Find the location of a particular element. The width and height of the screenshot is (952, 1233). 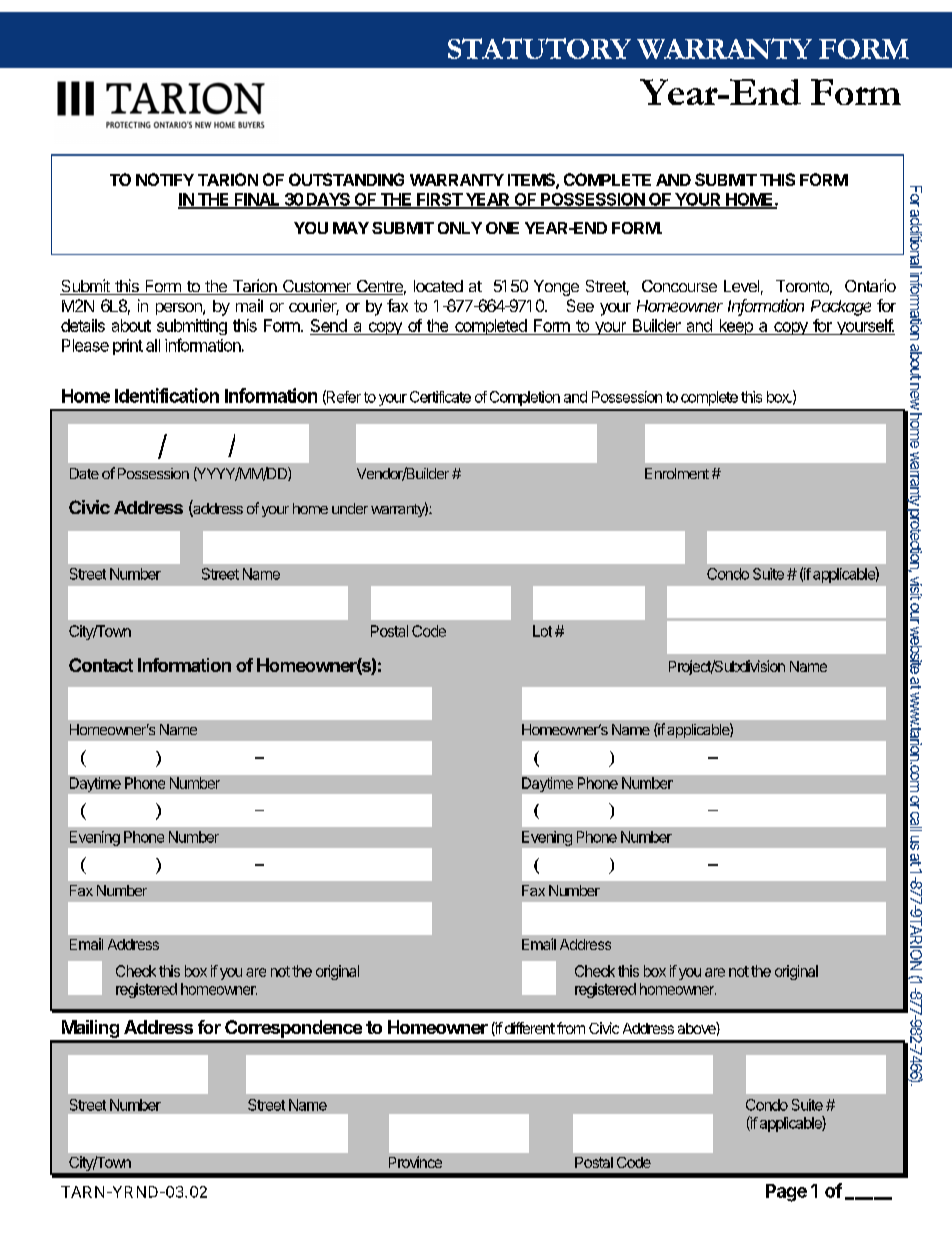

Contact is located at coordinates (101, 665).
